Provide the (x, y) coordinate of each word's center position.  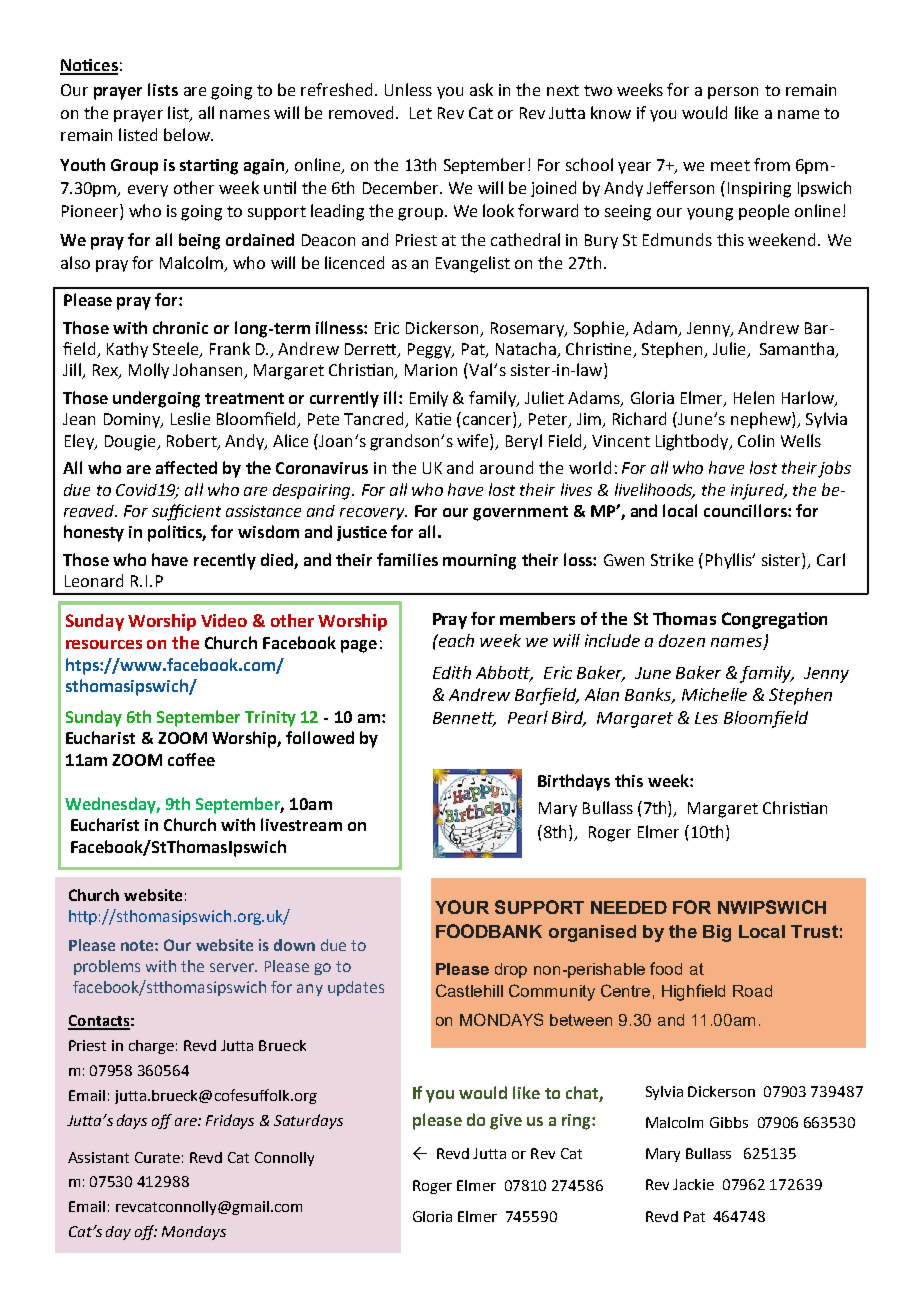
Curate (157, 1157)
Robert (193, 441)
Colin (756, 440)
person (733, 93)
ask (481, 89)
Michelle (714, 694)
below (188, 134)
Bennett (464, 719)
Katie (433, 419)
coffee (191, 759)
